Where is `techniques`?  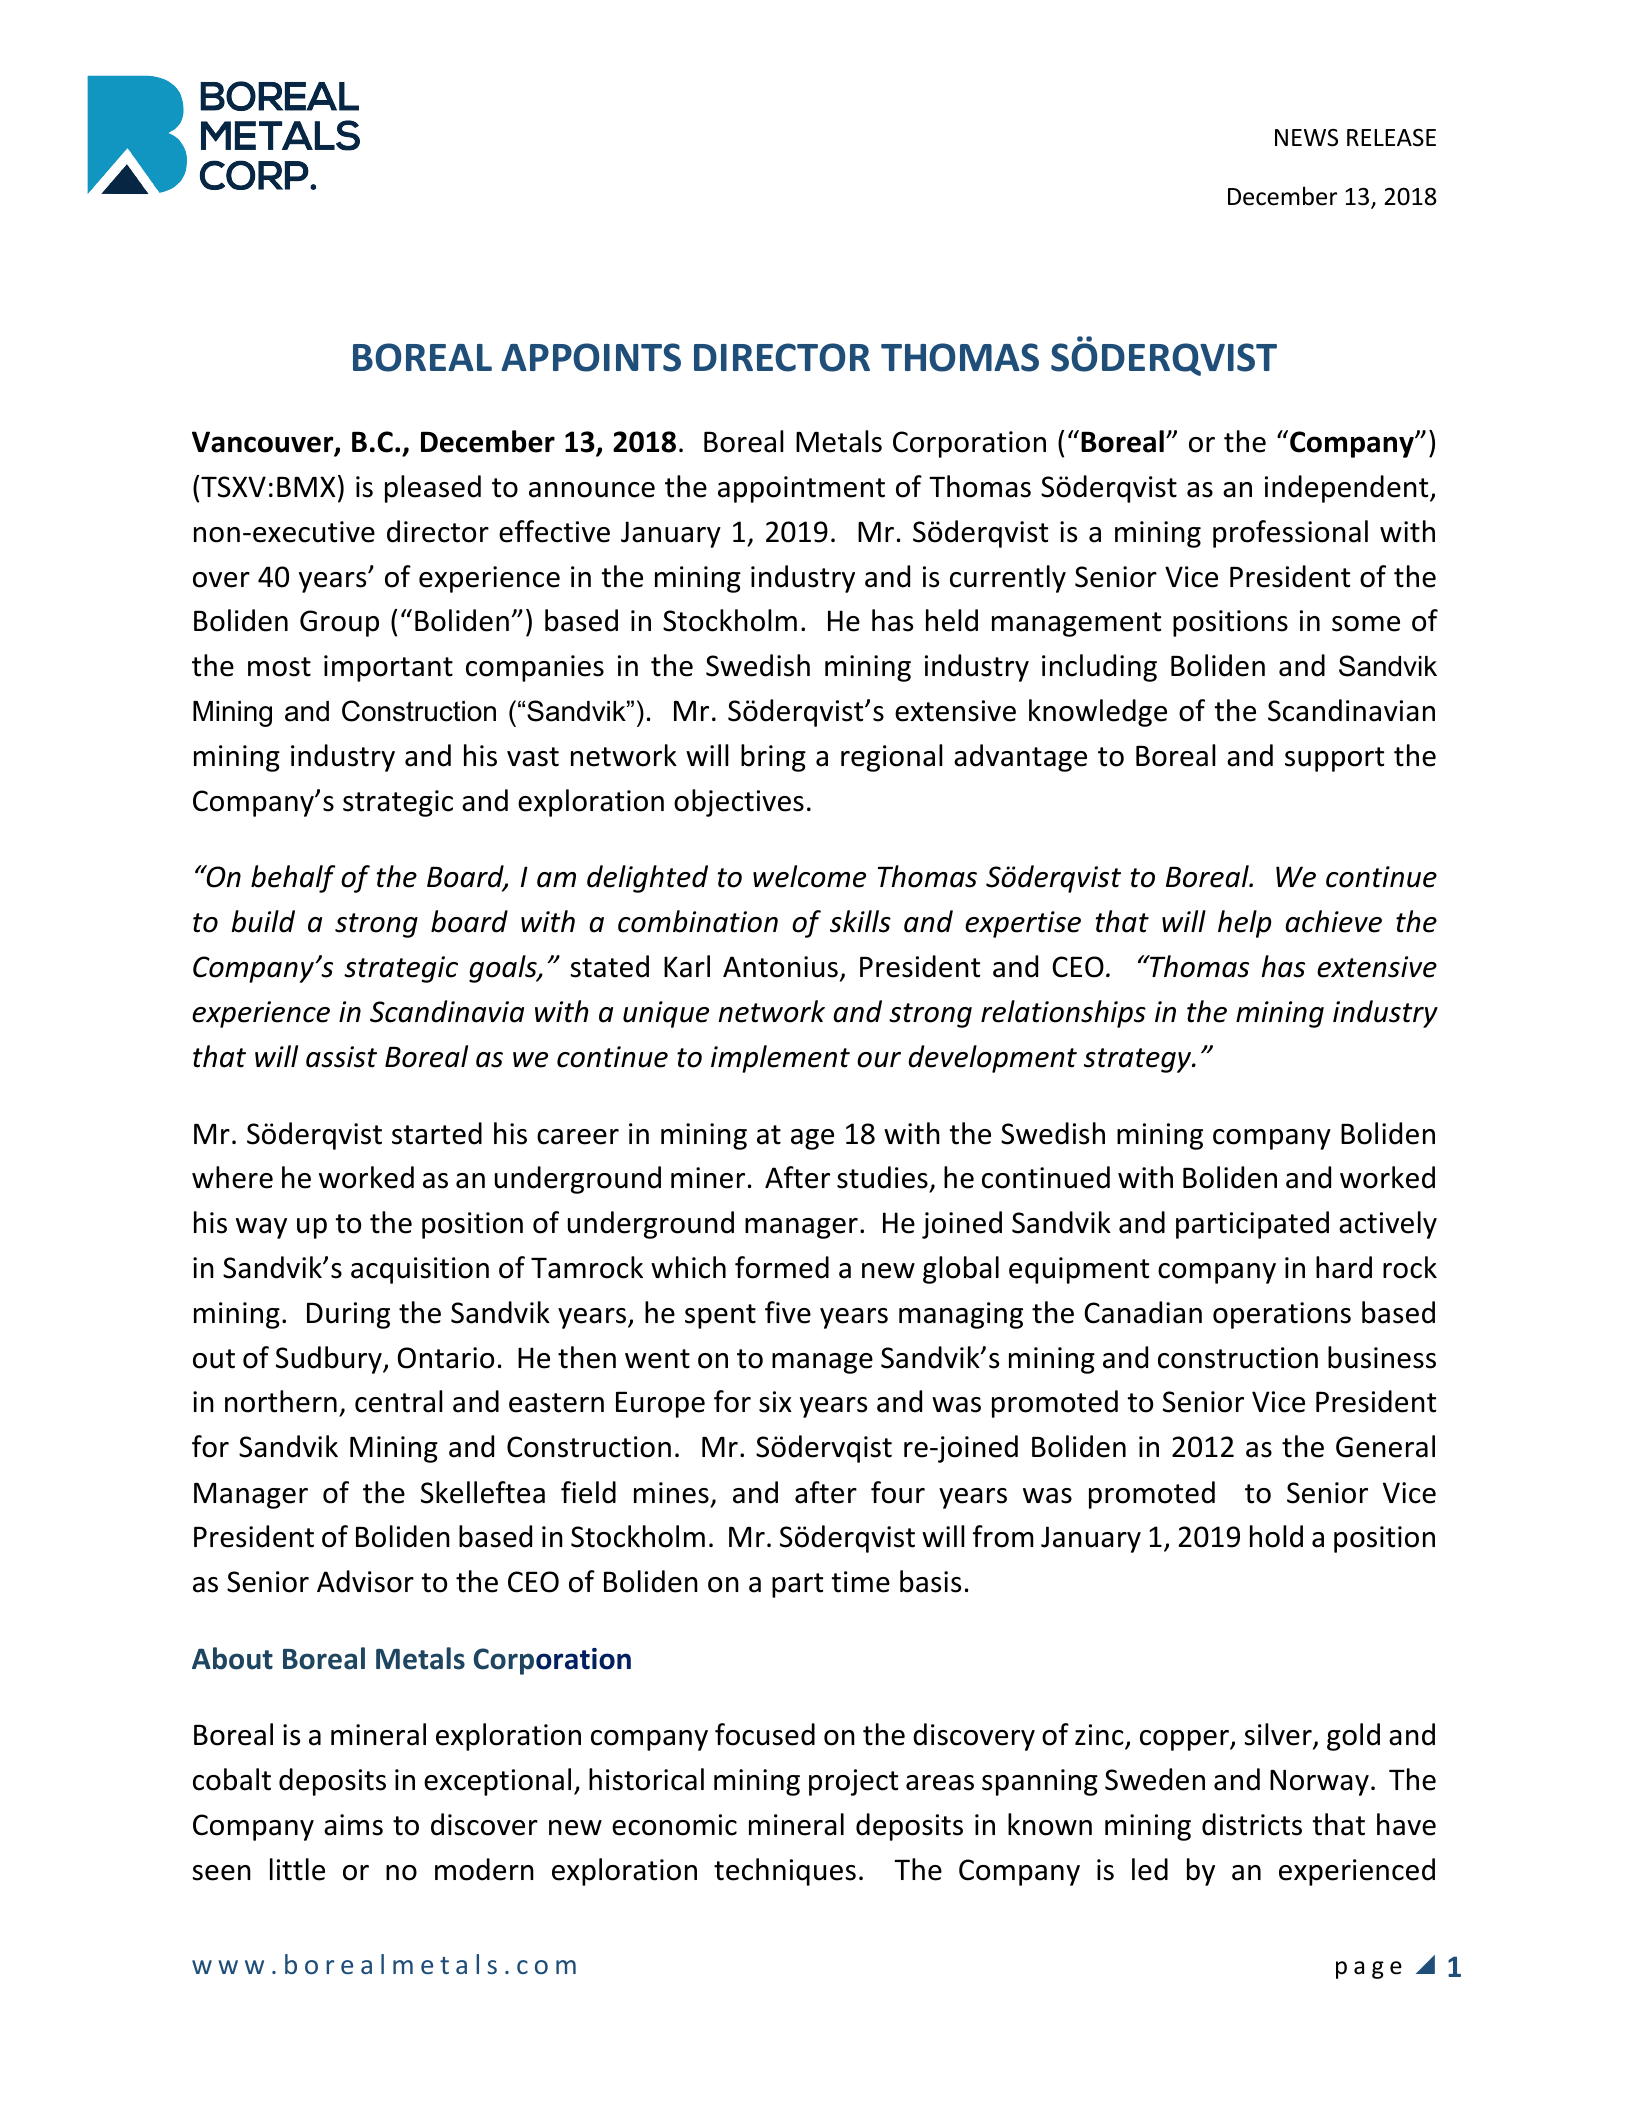 techniques is located at coordinates (785, 1872).
